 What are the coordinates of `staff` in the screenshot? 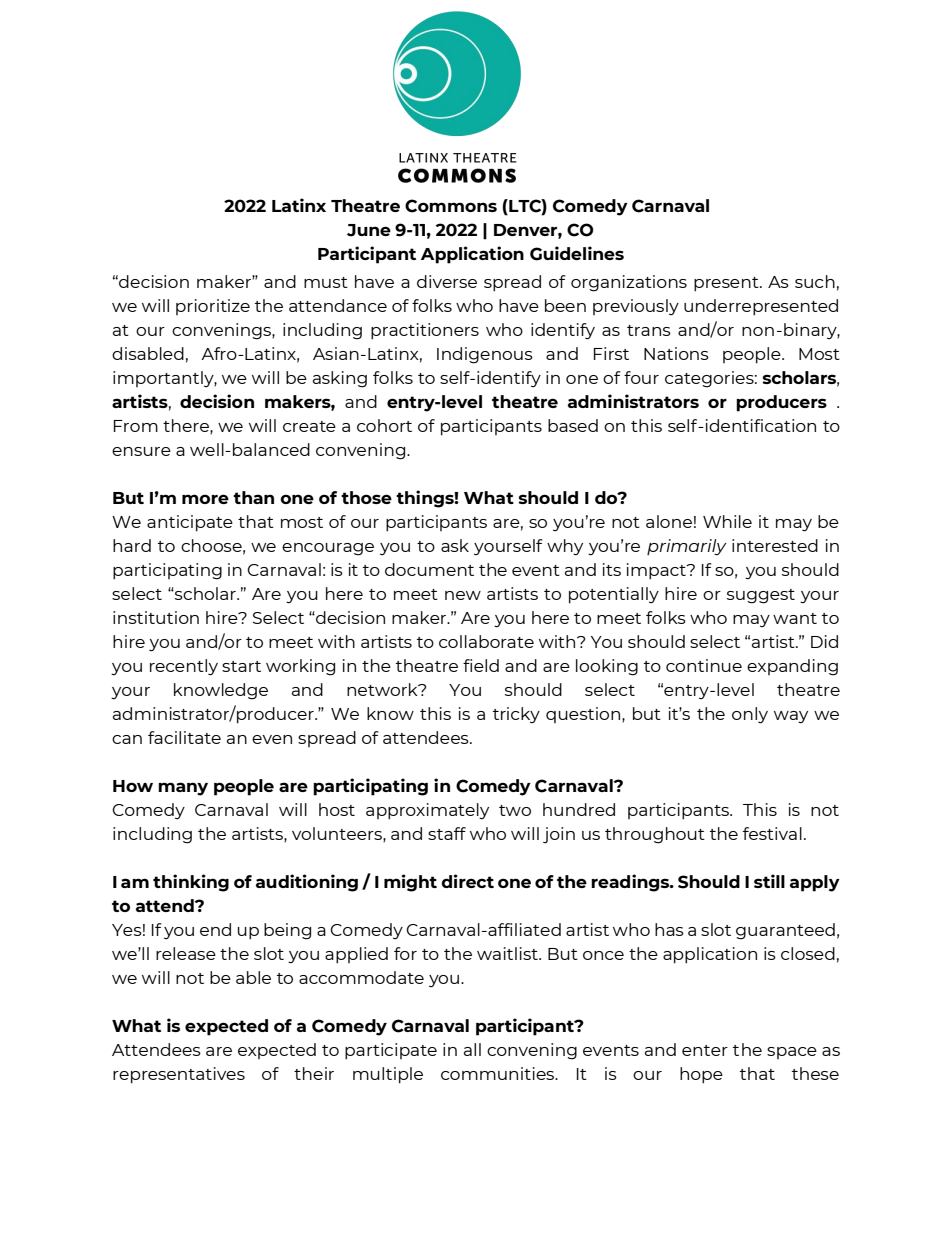 It's located at (447, 833).
